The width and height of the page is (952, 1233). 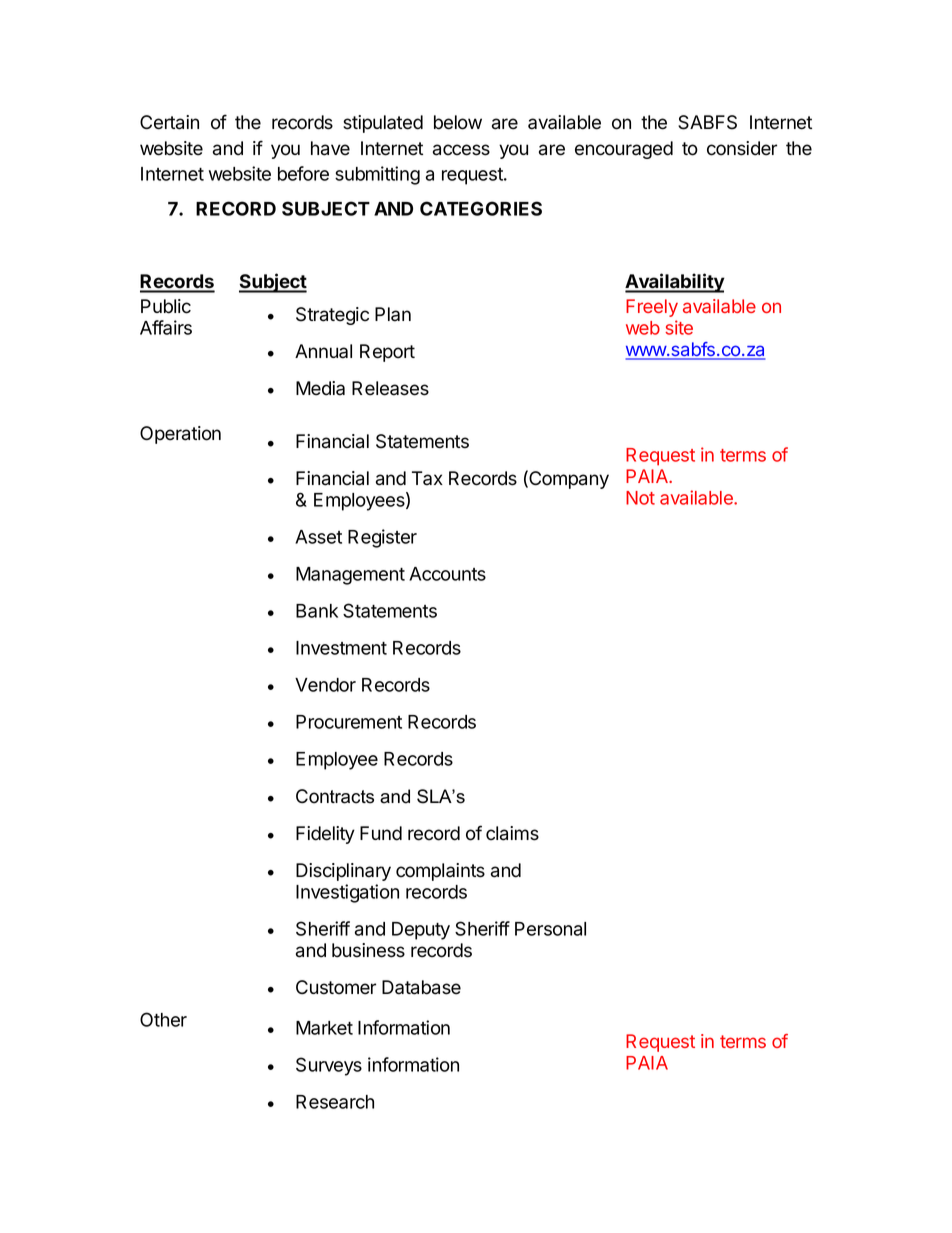 I want to click on Not, so click(x=640, y=498).
